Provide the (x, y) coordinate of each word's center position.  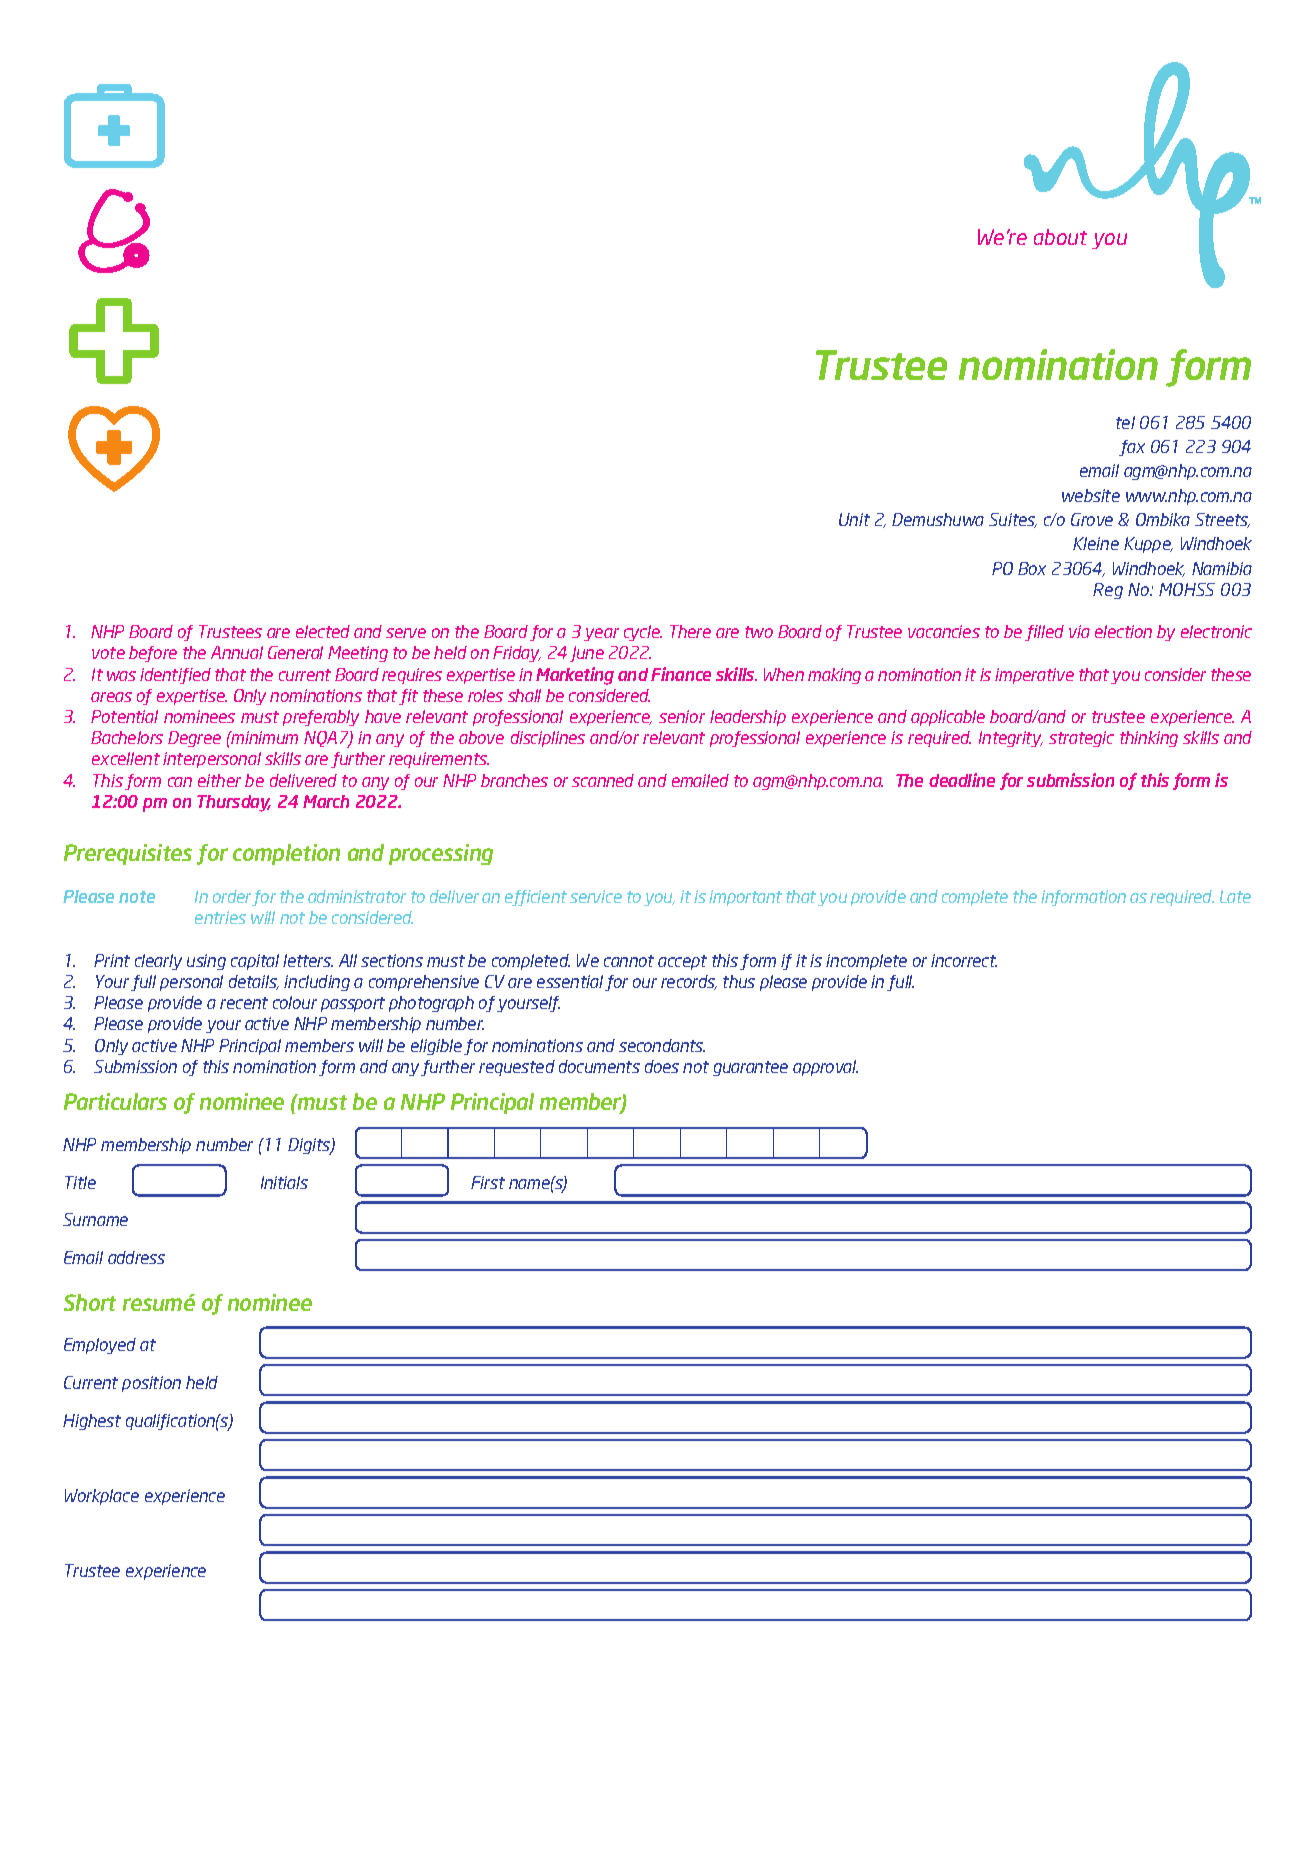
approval (825, 1068)
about (1060, 237)
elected (323, 631)
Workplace (102, 1497)
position (151, 1384)
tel (1125, 422)
